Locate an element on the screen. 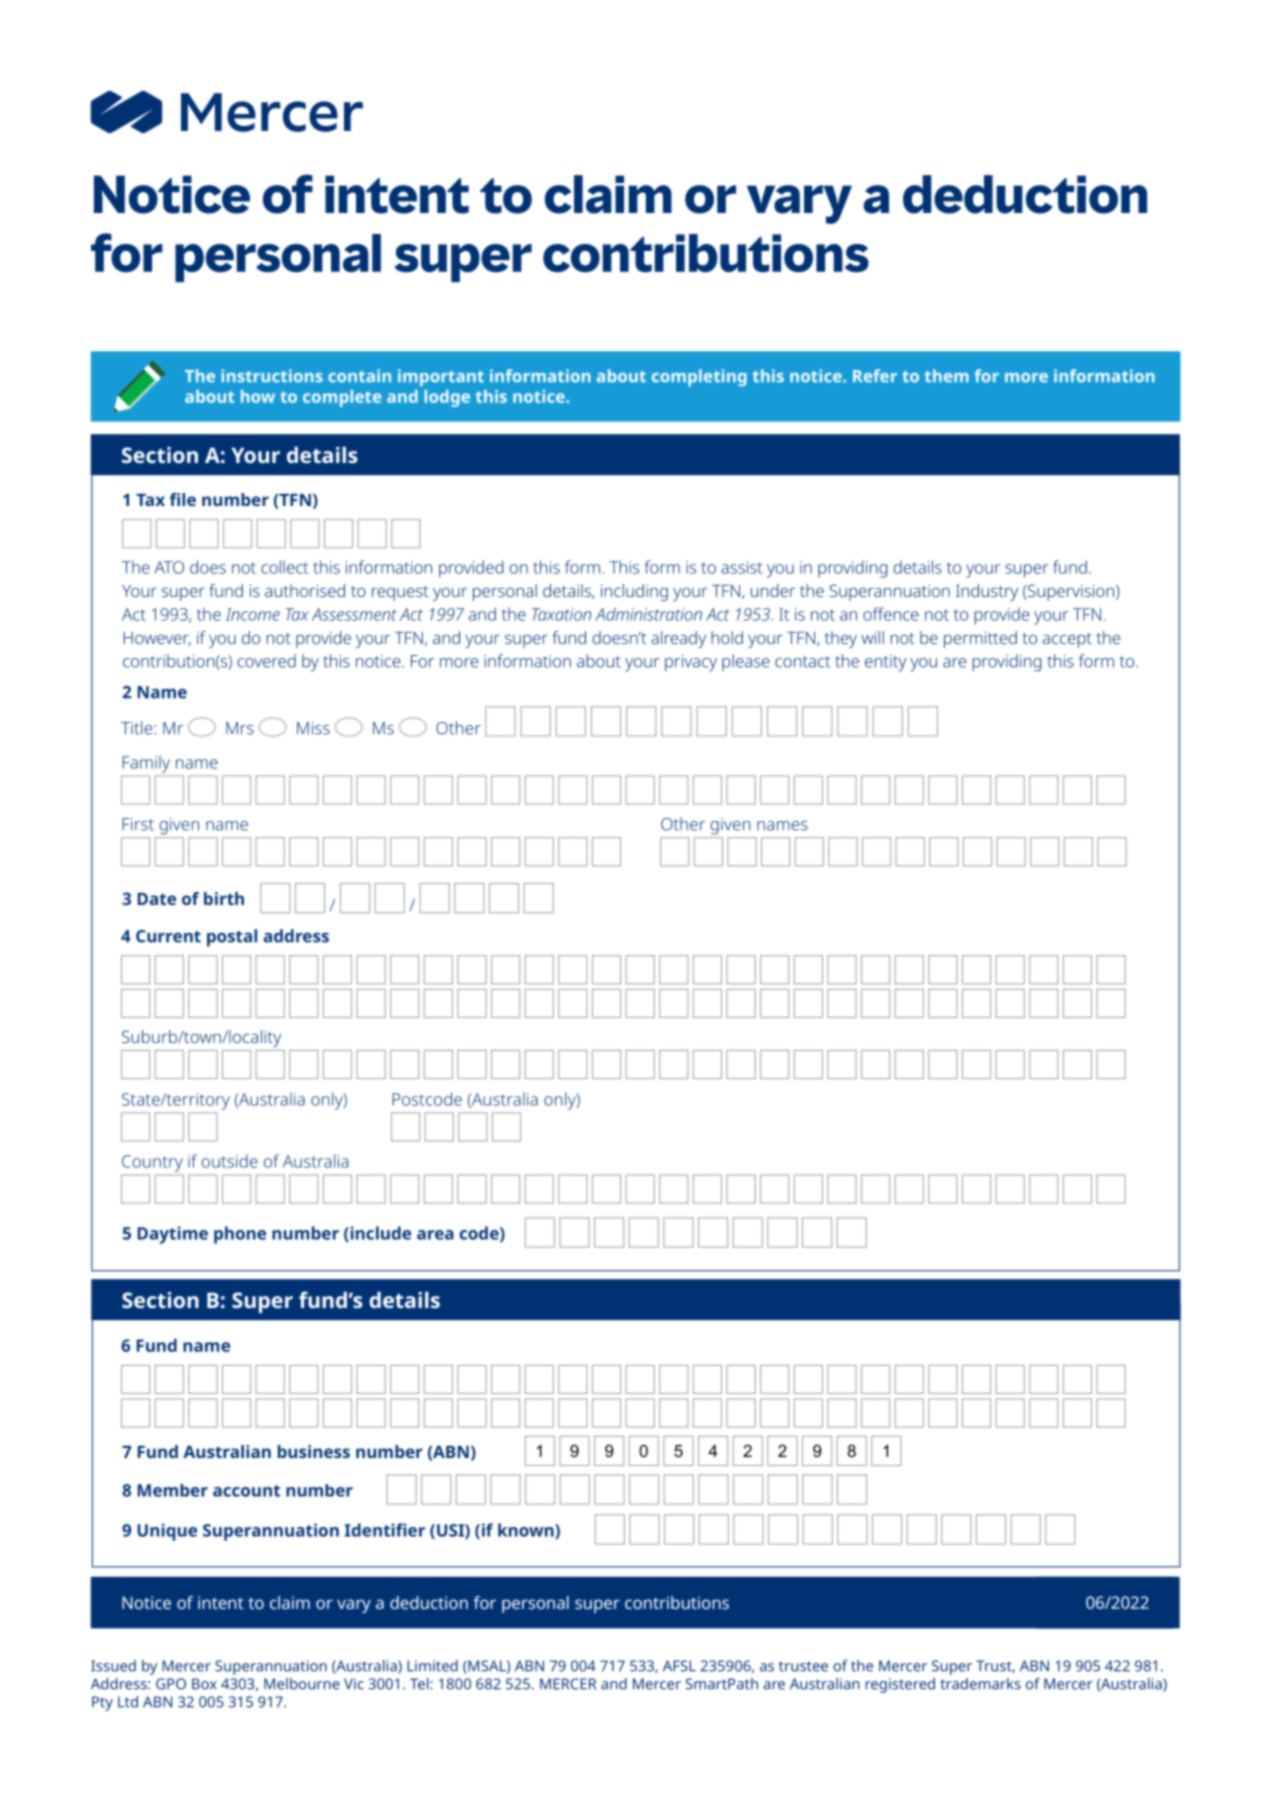  permitted is located at coordinates (980, 639).
